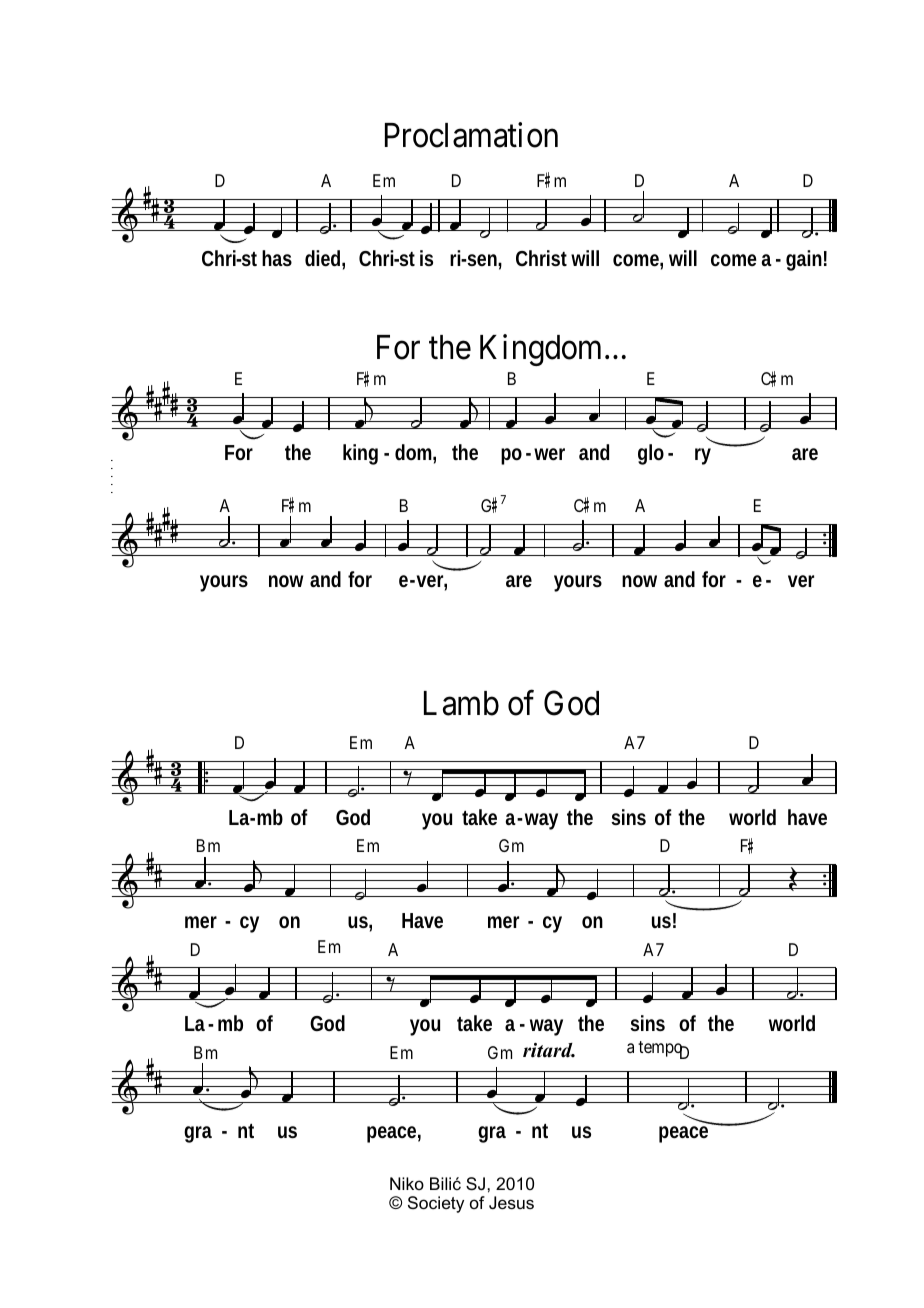  Describe the element at coordinates (651, 454) in the screenshot. I see `glo` at that location.
